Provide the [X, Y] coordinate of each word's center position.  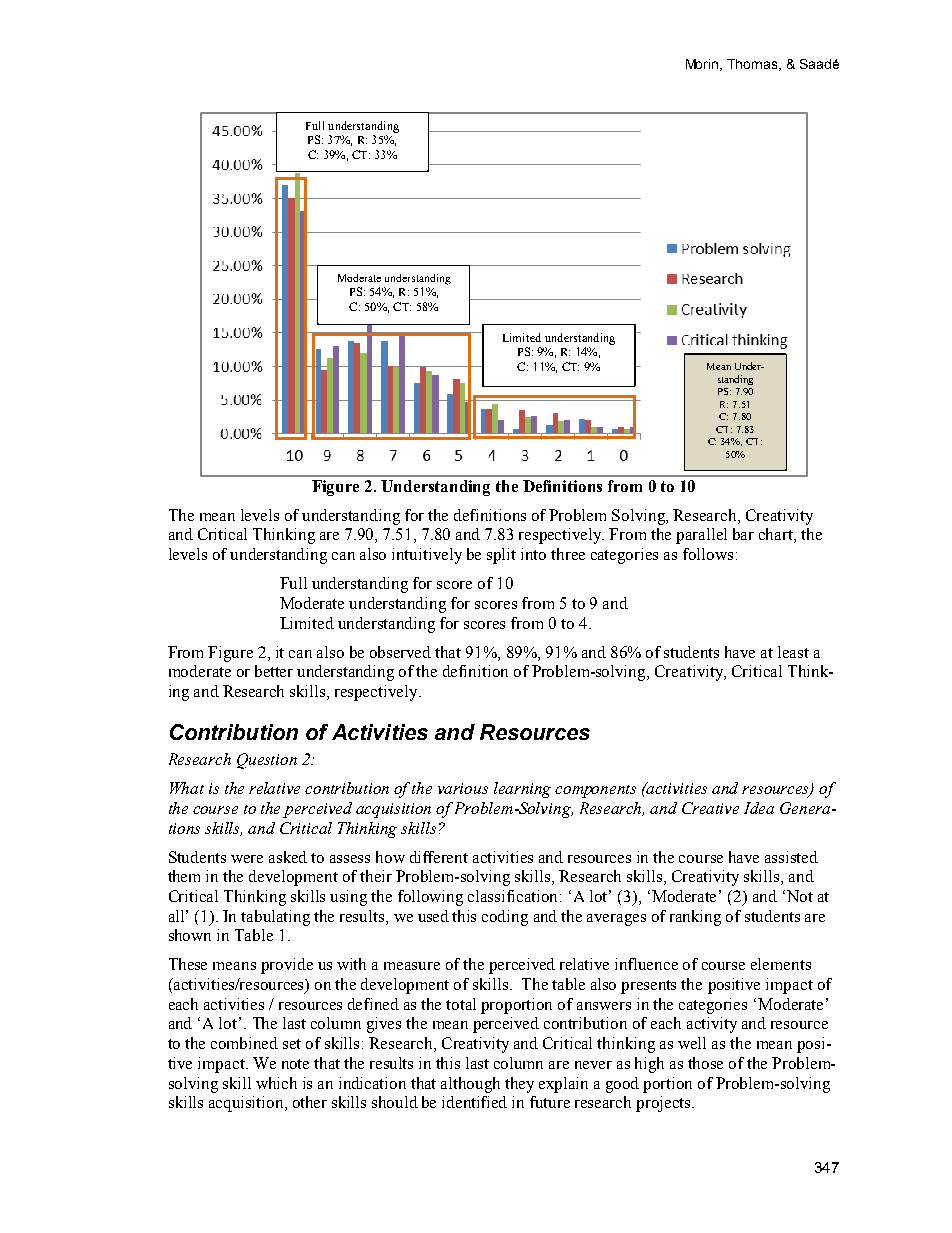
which [276, 1083]
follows [708, 554]
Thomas [753, 65]
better [274, 671]
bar [743, 534]
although [470, 1085]
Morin [703, 65]
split [501, 556]
